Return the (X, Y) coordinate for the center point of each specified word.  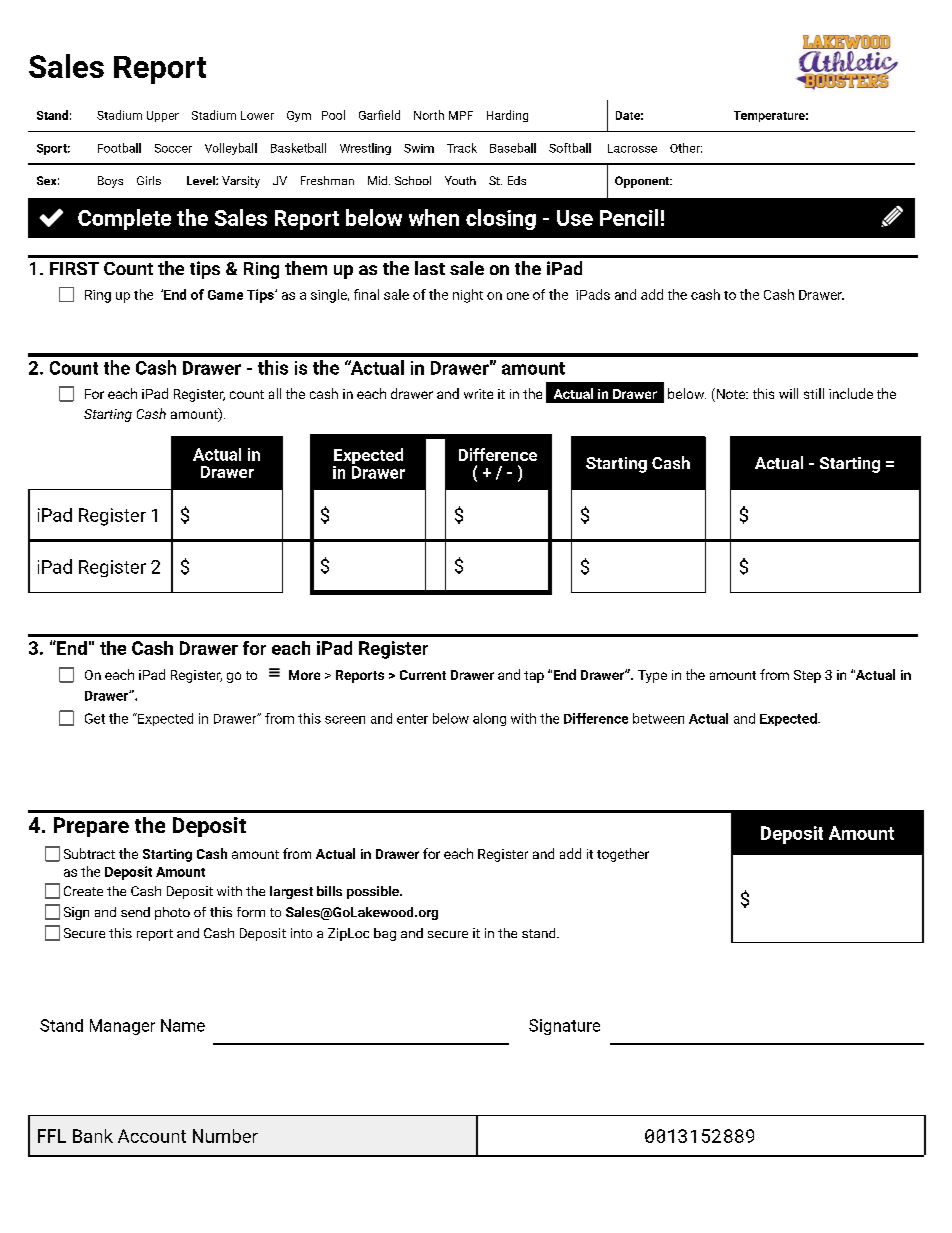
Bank (93, 1136)
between (658, 718)
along (489, 719)
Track (462, 148)
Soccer (173, 148)
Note (731, 395)
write (478, 394)
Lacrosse (632, 148)
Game (225, 295)
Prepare (91, 827)
